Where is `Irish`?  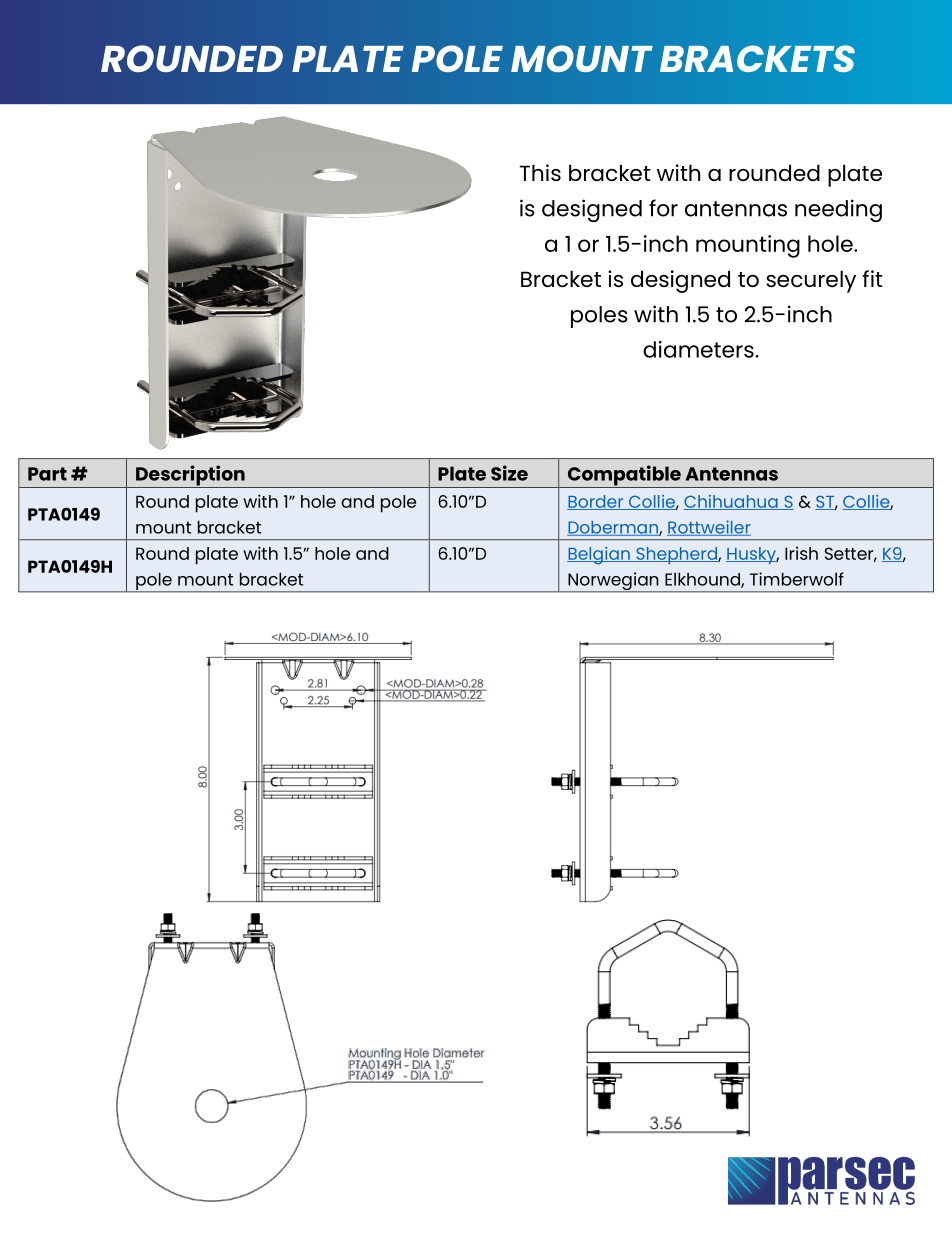 Irish is located at coordinates (801, 553).
